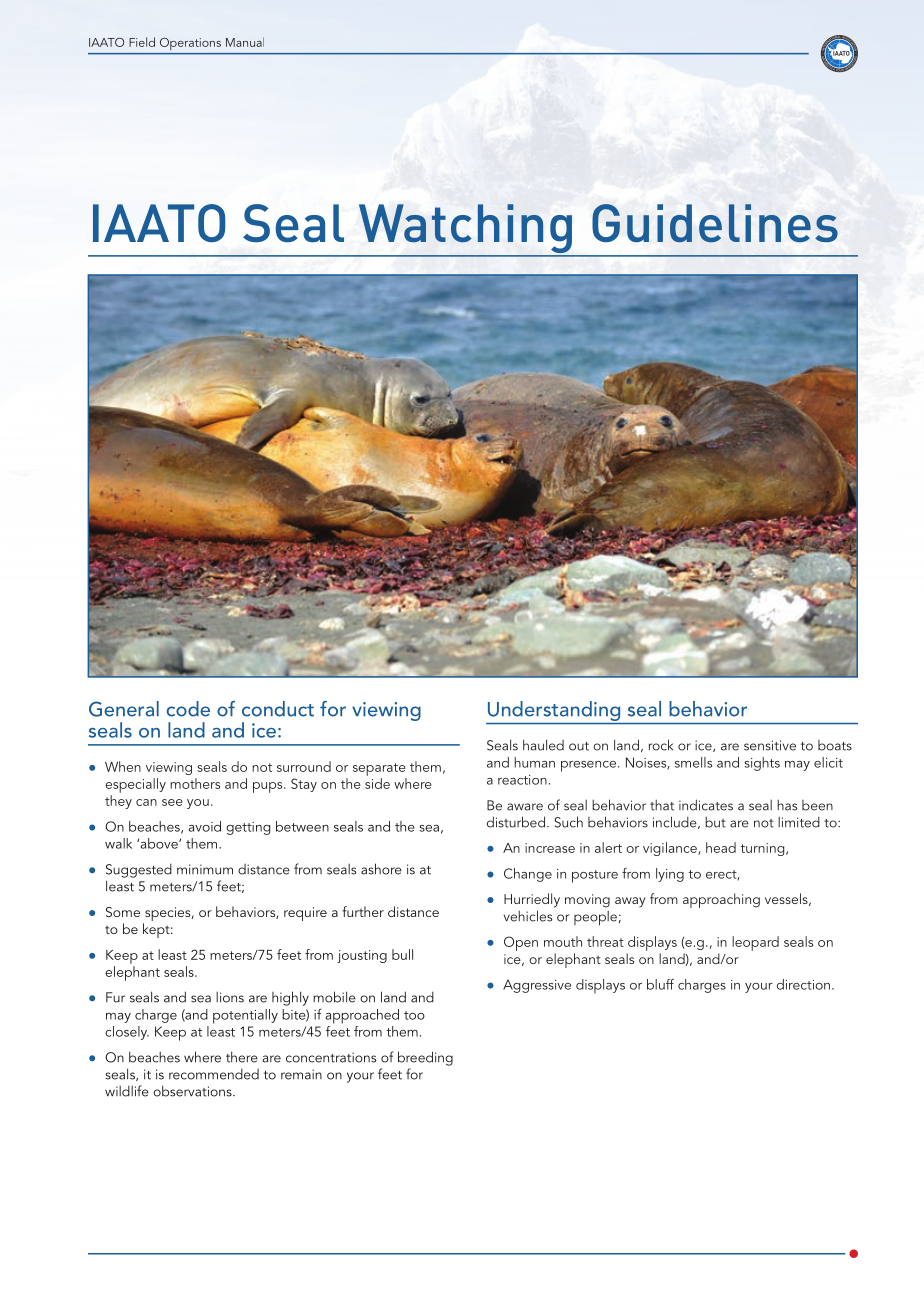 This screenshot has width=924, height=1308. I want to click on sensitive, so click(770, 745).
